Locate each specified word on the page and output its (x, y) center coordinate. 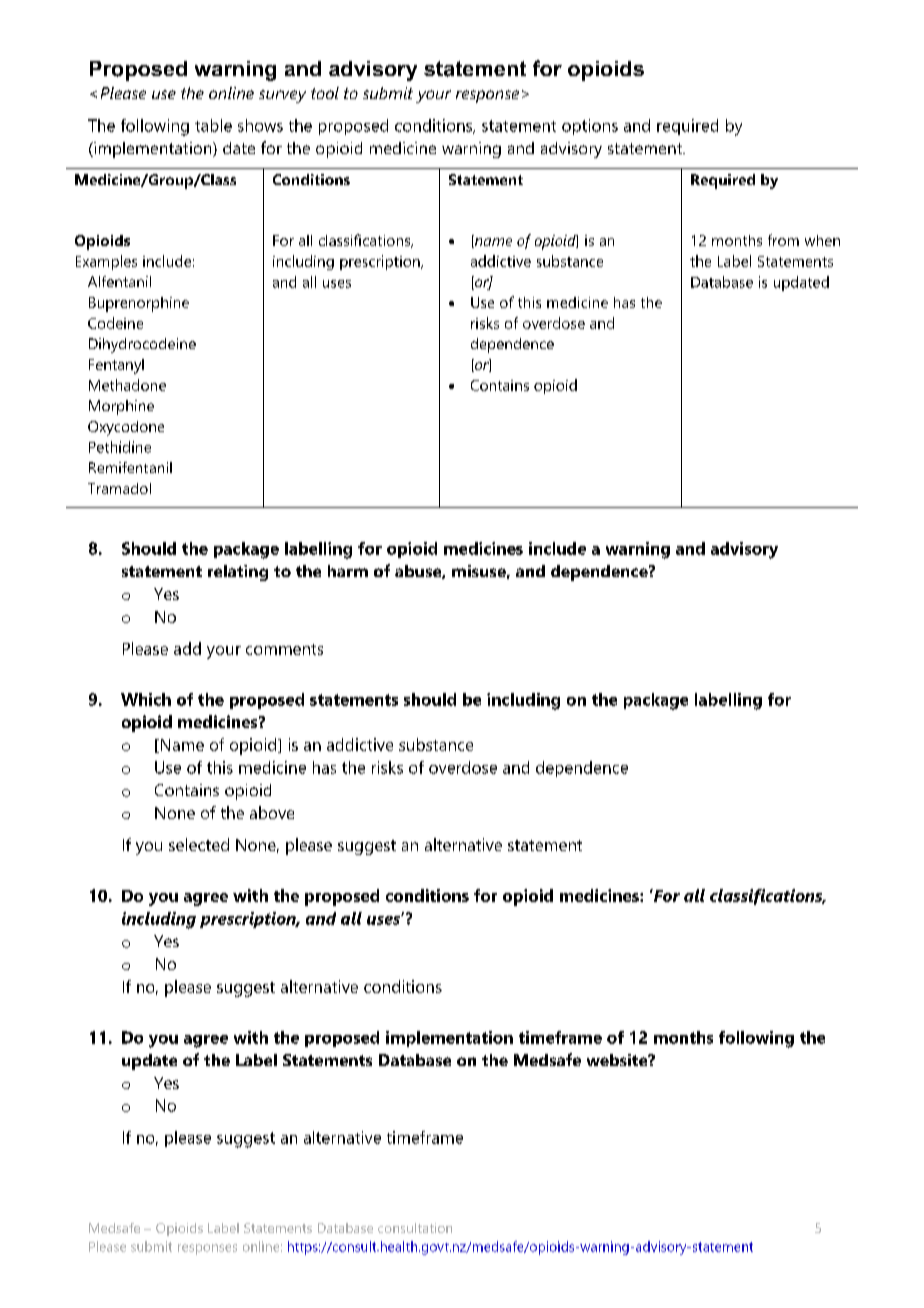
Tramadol (119, 488)
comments (284, 649)
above (272, 812)
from (783, 240)
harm (348, 571)
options (590, 127)
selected (199, 844)
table (213, 125)
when (822, 240)
